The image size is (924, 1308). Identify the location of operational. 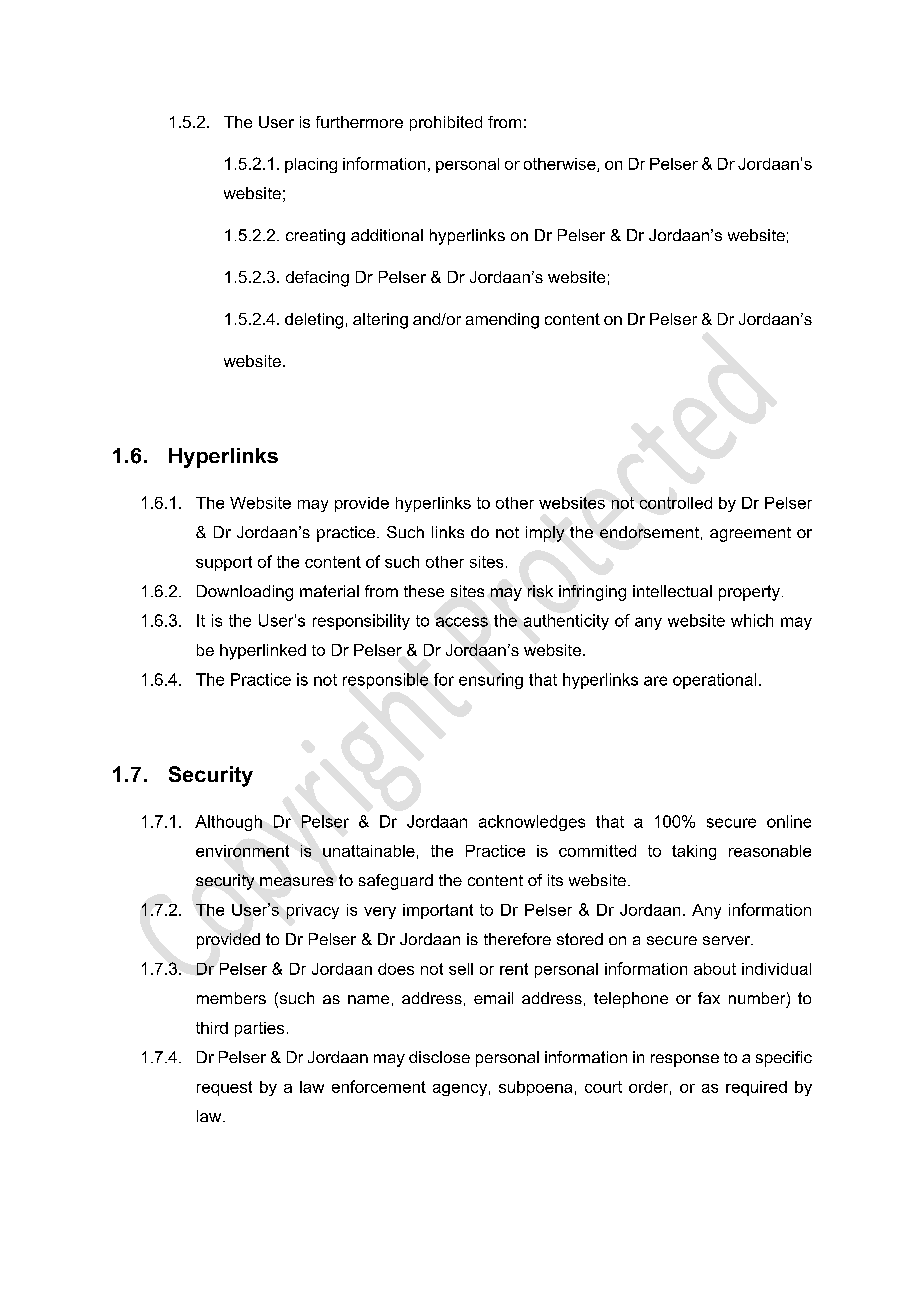
(714, 681).
